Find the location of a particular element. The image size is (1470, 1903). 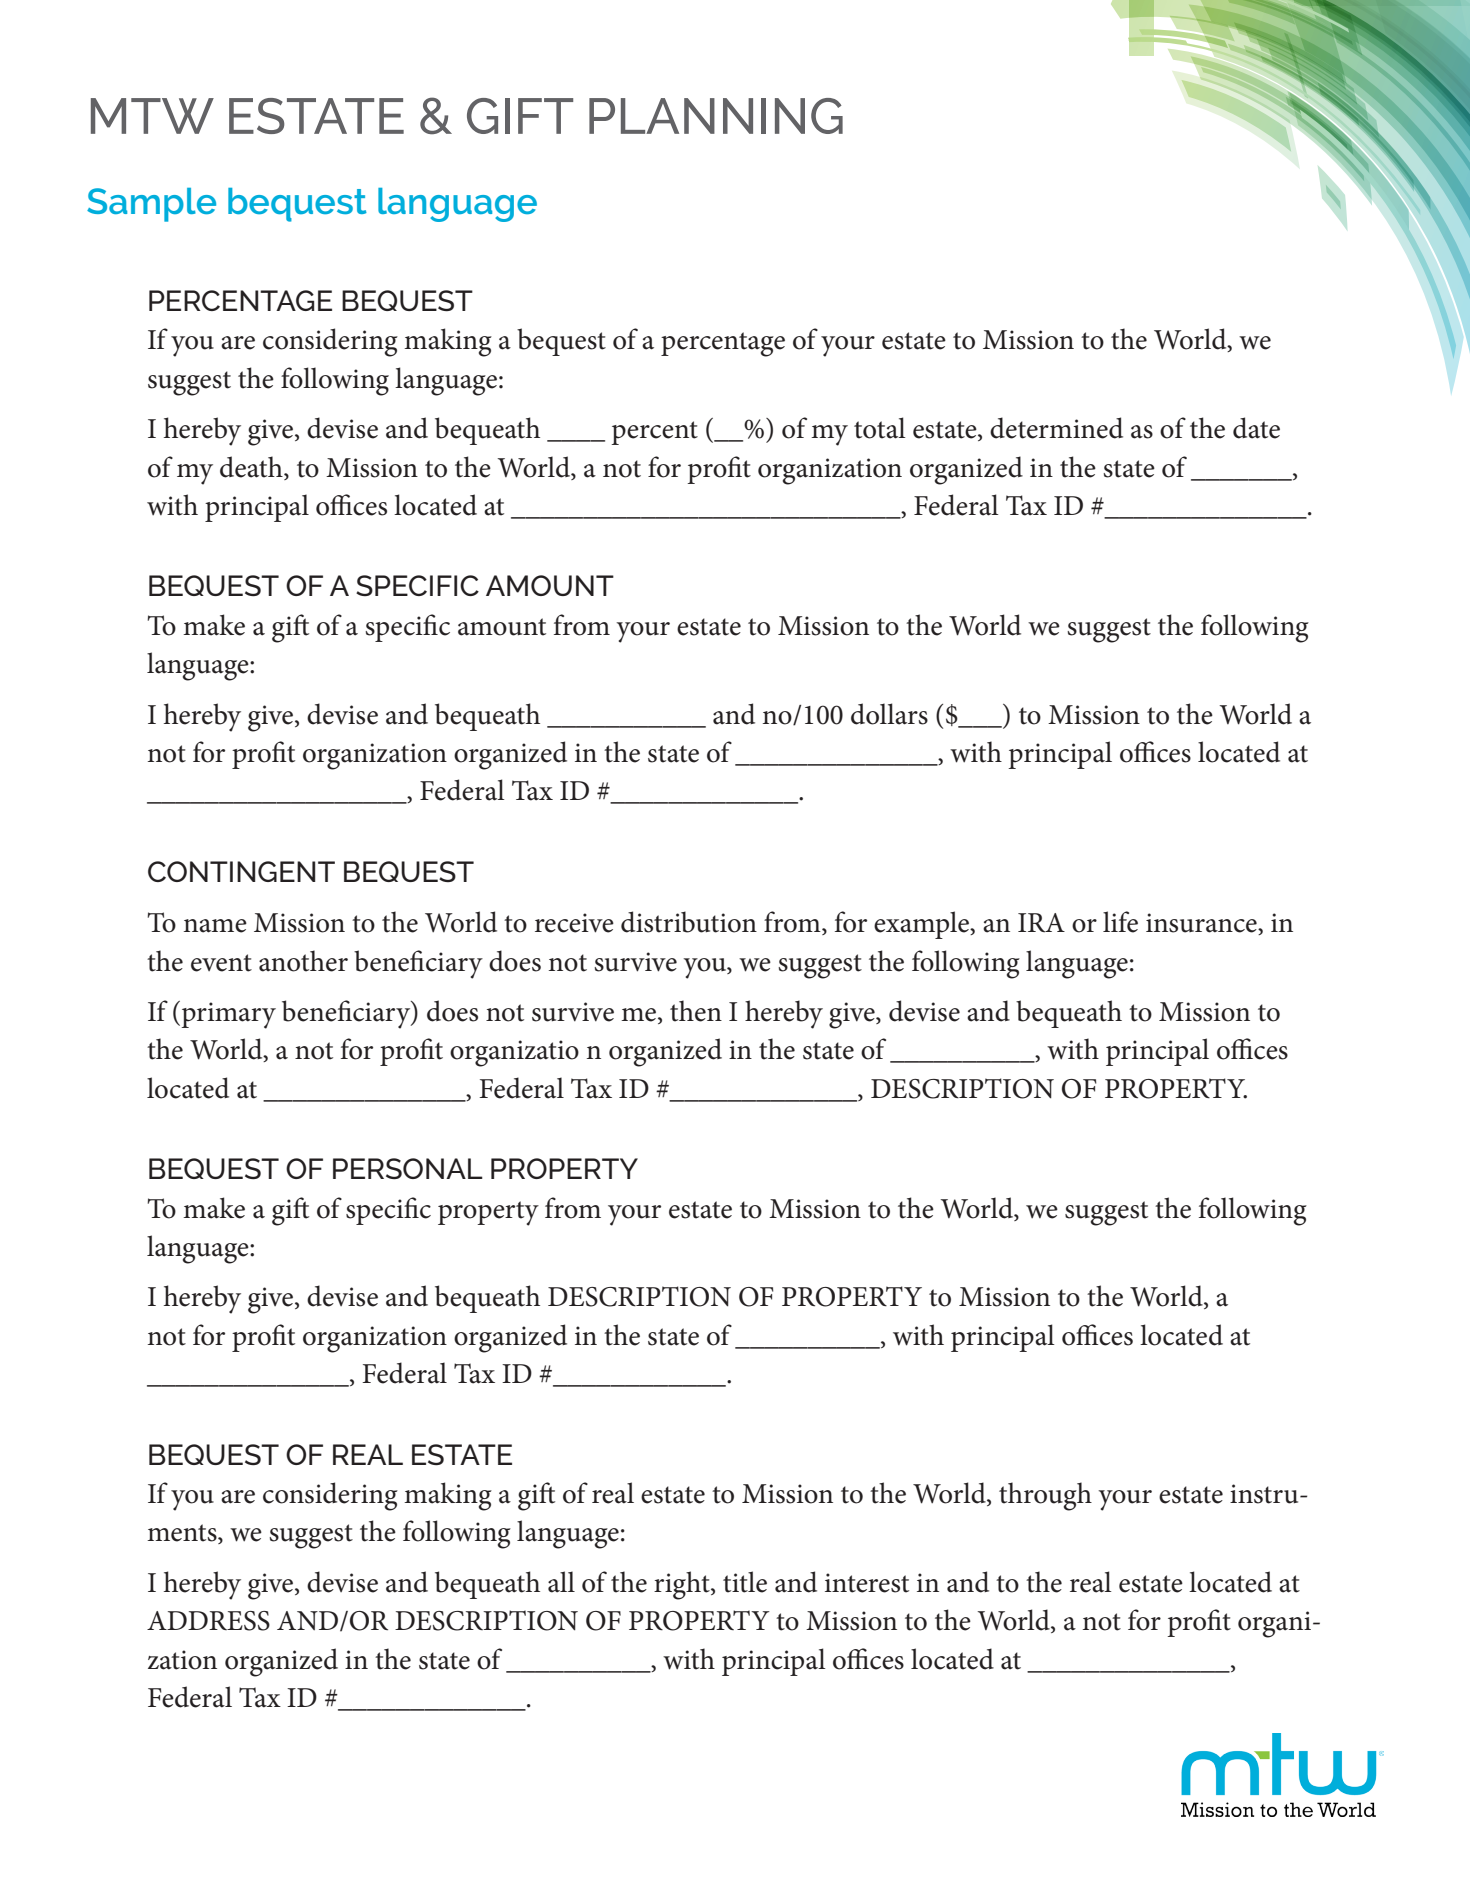

death is located at coordinates (252, 467).
